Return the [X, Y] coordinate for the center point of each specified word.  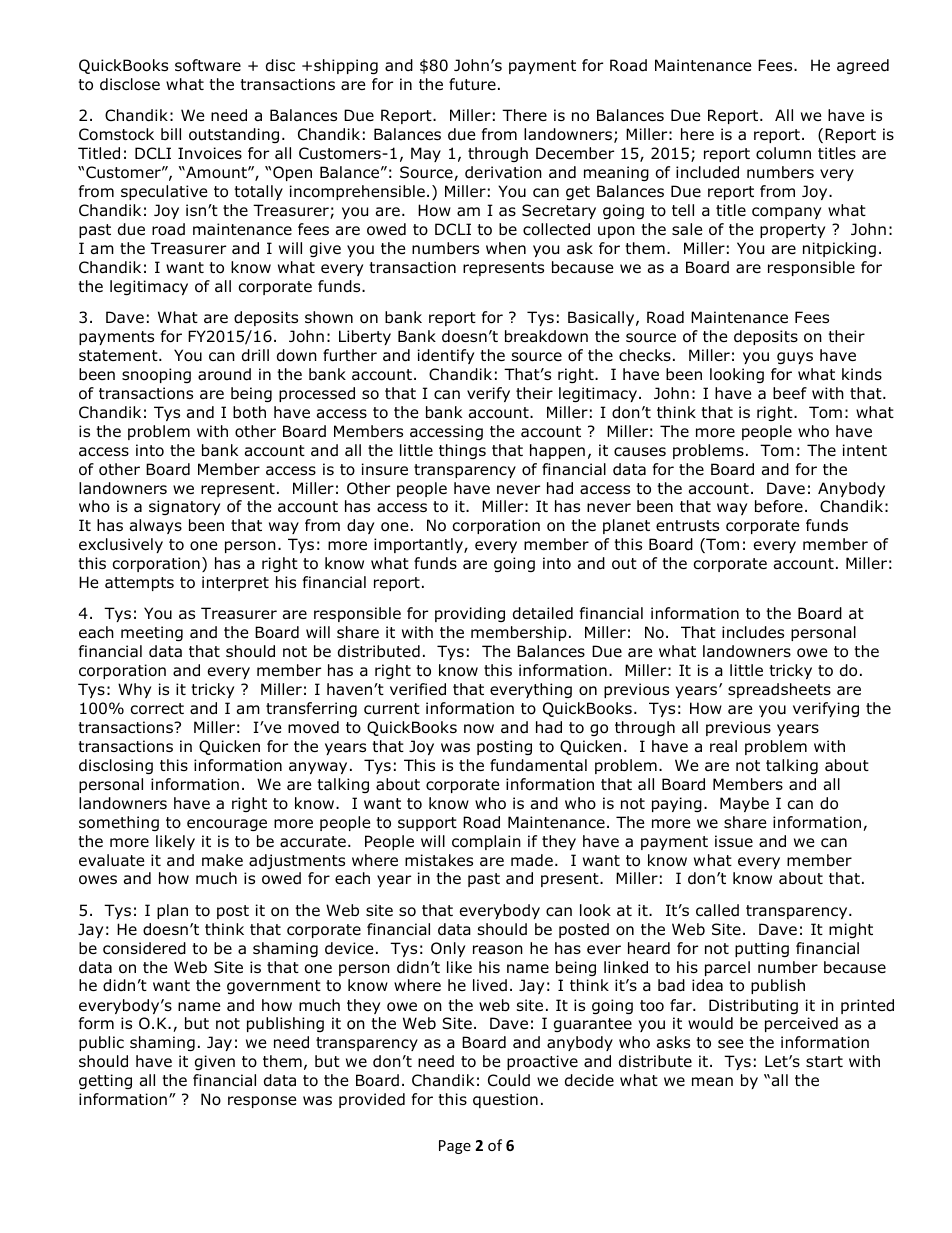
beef [790, 393]
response [262, 1102]
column [783, 153]
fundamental [538, 765]
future [472, 84]
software [208, 65]
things [462, 451]
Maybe [744, 804]
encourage [227, 825]
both [249, 412]
